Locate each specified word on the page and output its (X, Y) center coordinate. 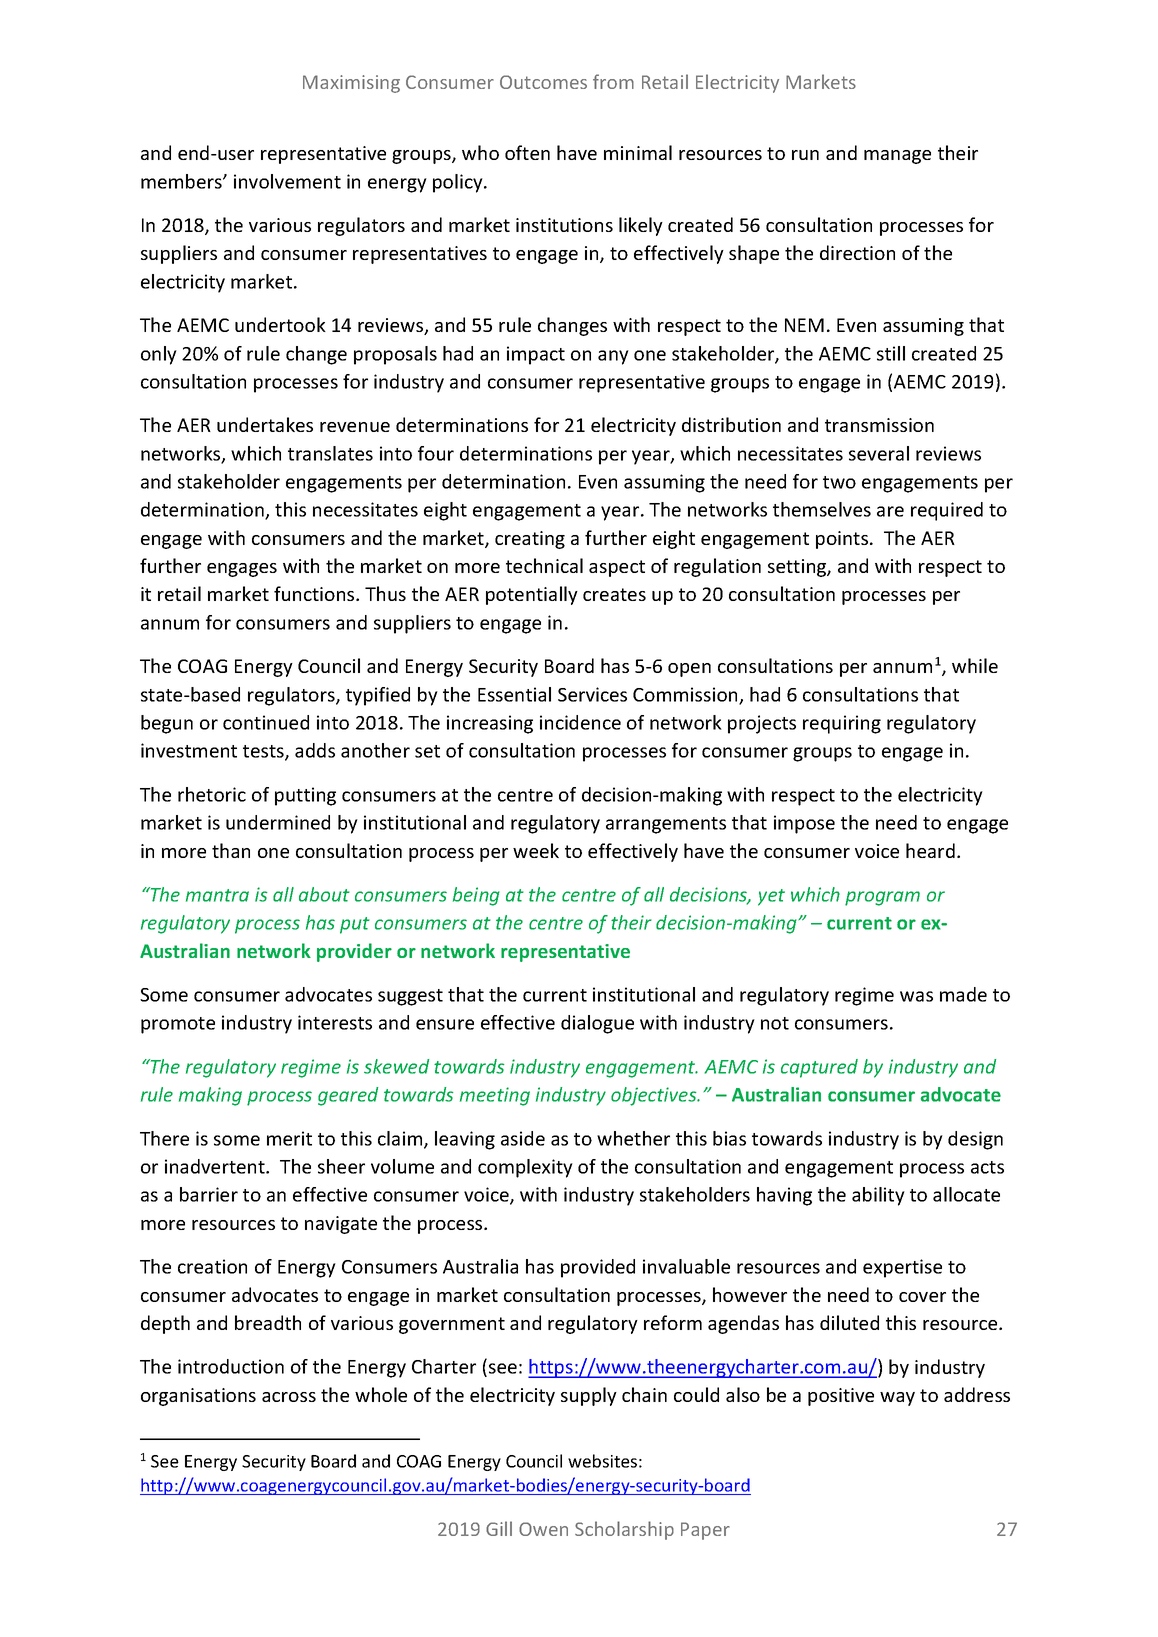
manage (897, 157)
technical (544, 565)
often (527, 152)
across (289, 1397)
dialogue (597, 1024)
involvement (287, 181)
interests (335, 1022)
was (916, 996)
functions (315, 593)
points (843, 540)
